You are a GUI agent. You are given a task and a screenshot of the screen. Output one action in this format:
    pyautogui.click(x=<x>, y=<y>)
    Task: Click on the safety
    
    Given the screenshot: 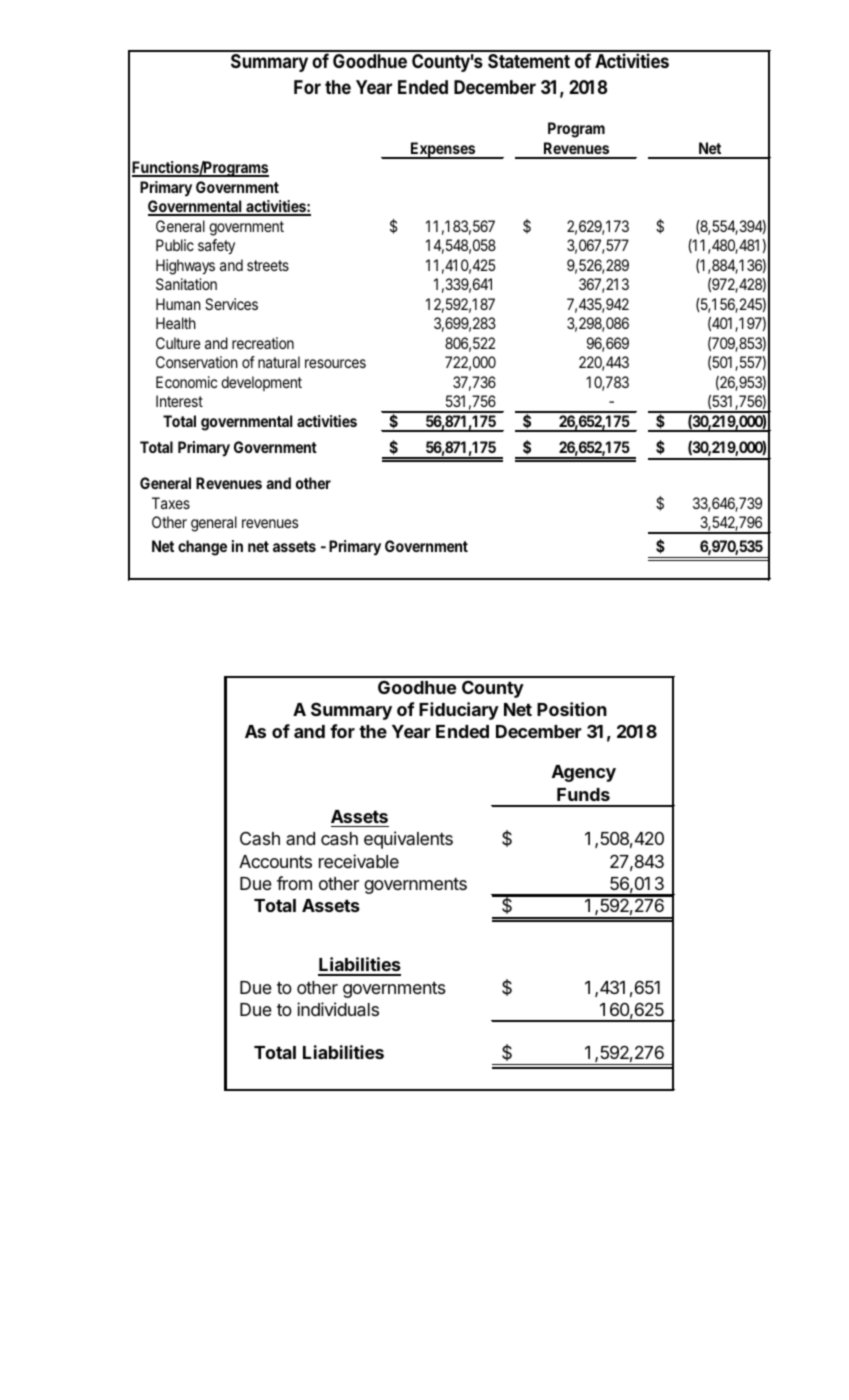 What is the action you would take?
    pyautogui.click(x=216, y=247)
